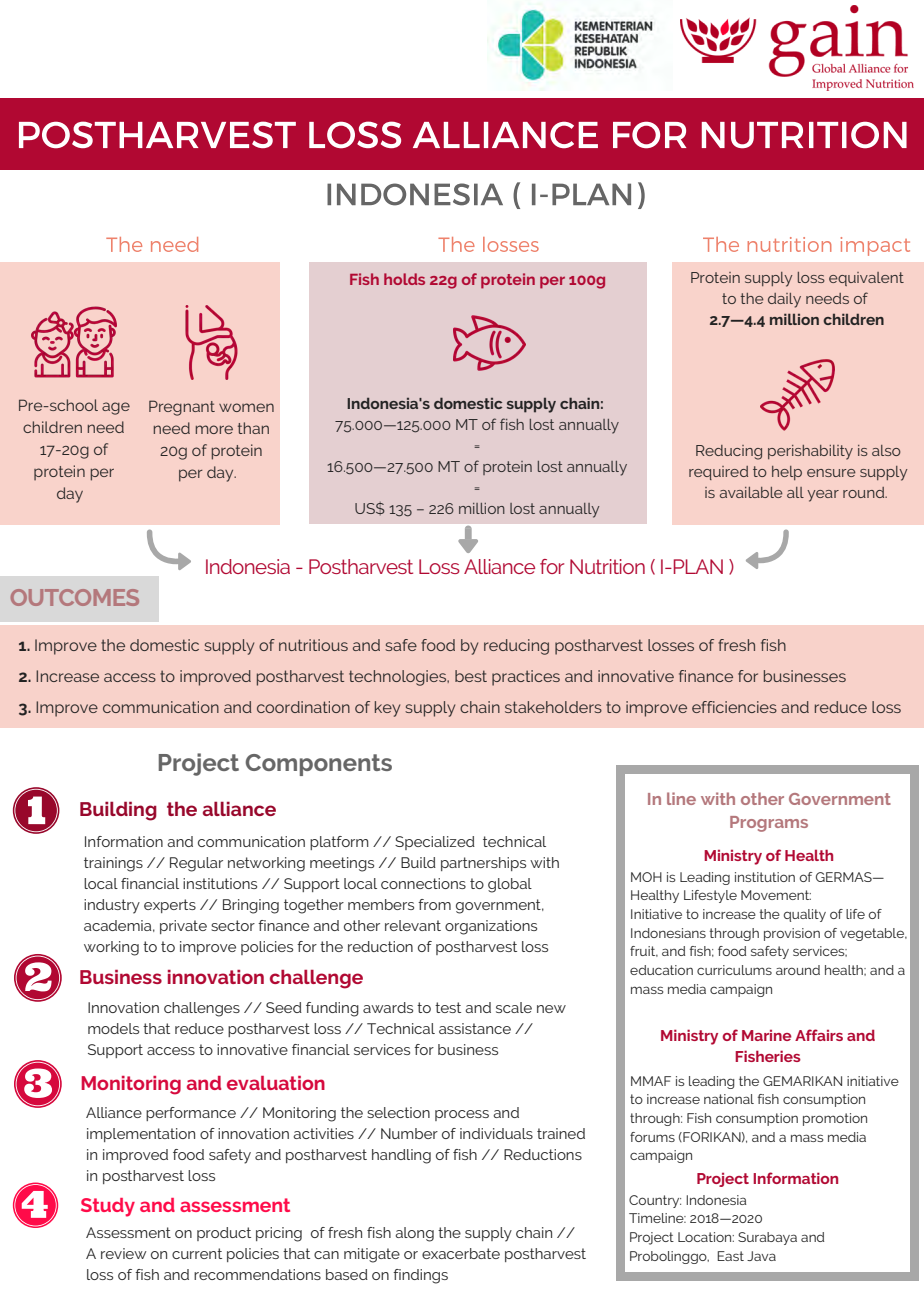 Image resolution: width=924 pixels, height=1308 pixels. I want to click on private, so click(183, 927).
